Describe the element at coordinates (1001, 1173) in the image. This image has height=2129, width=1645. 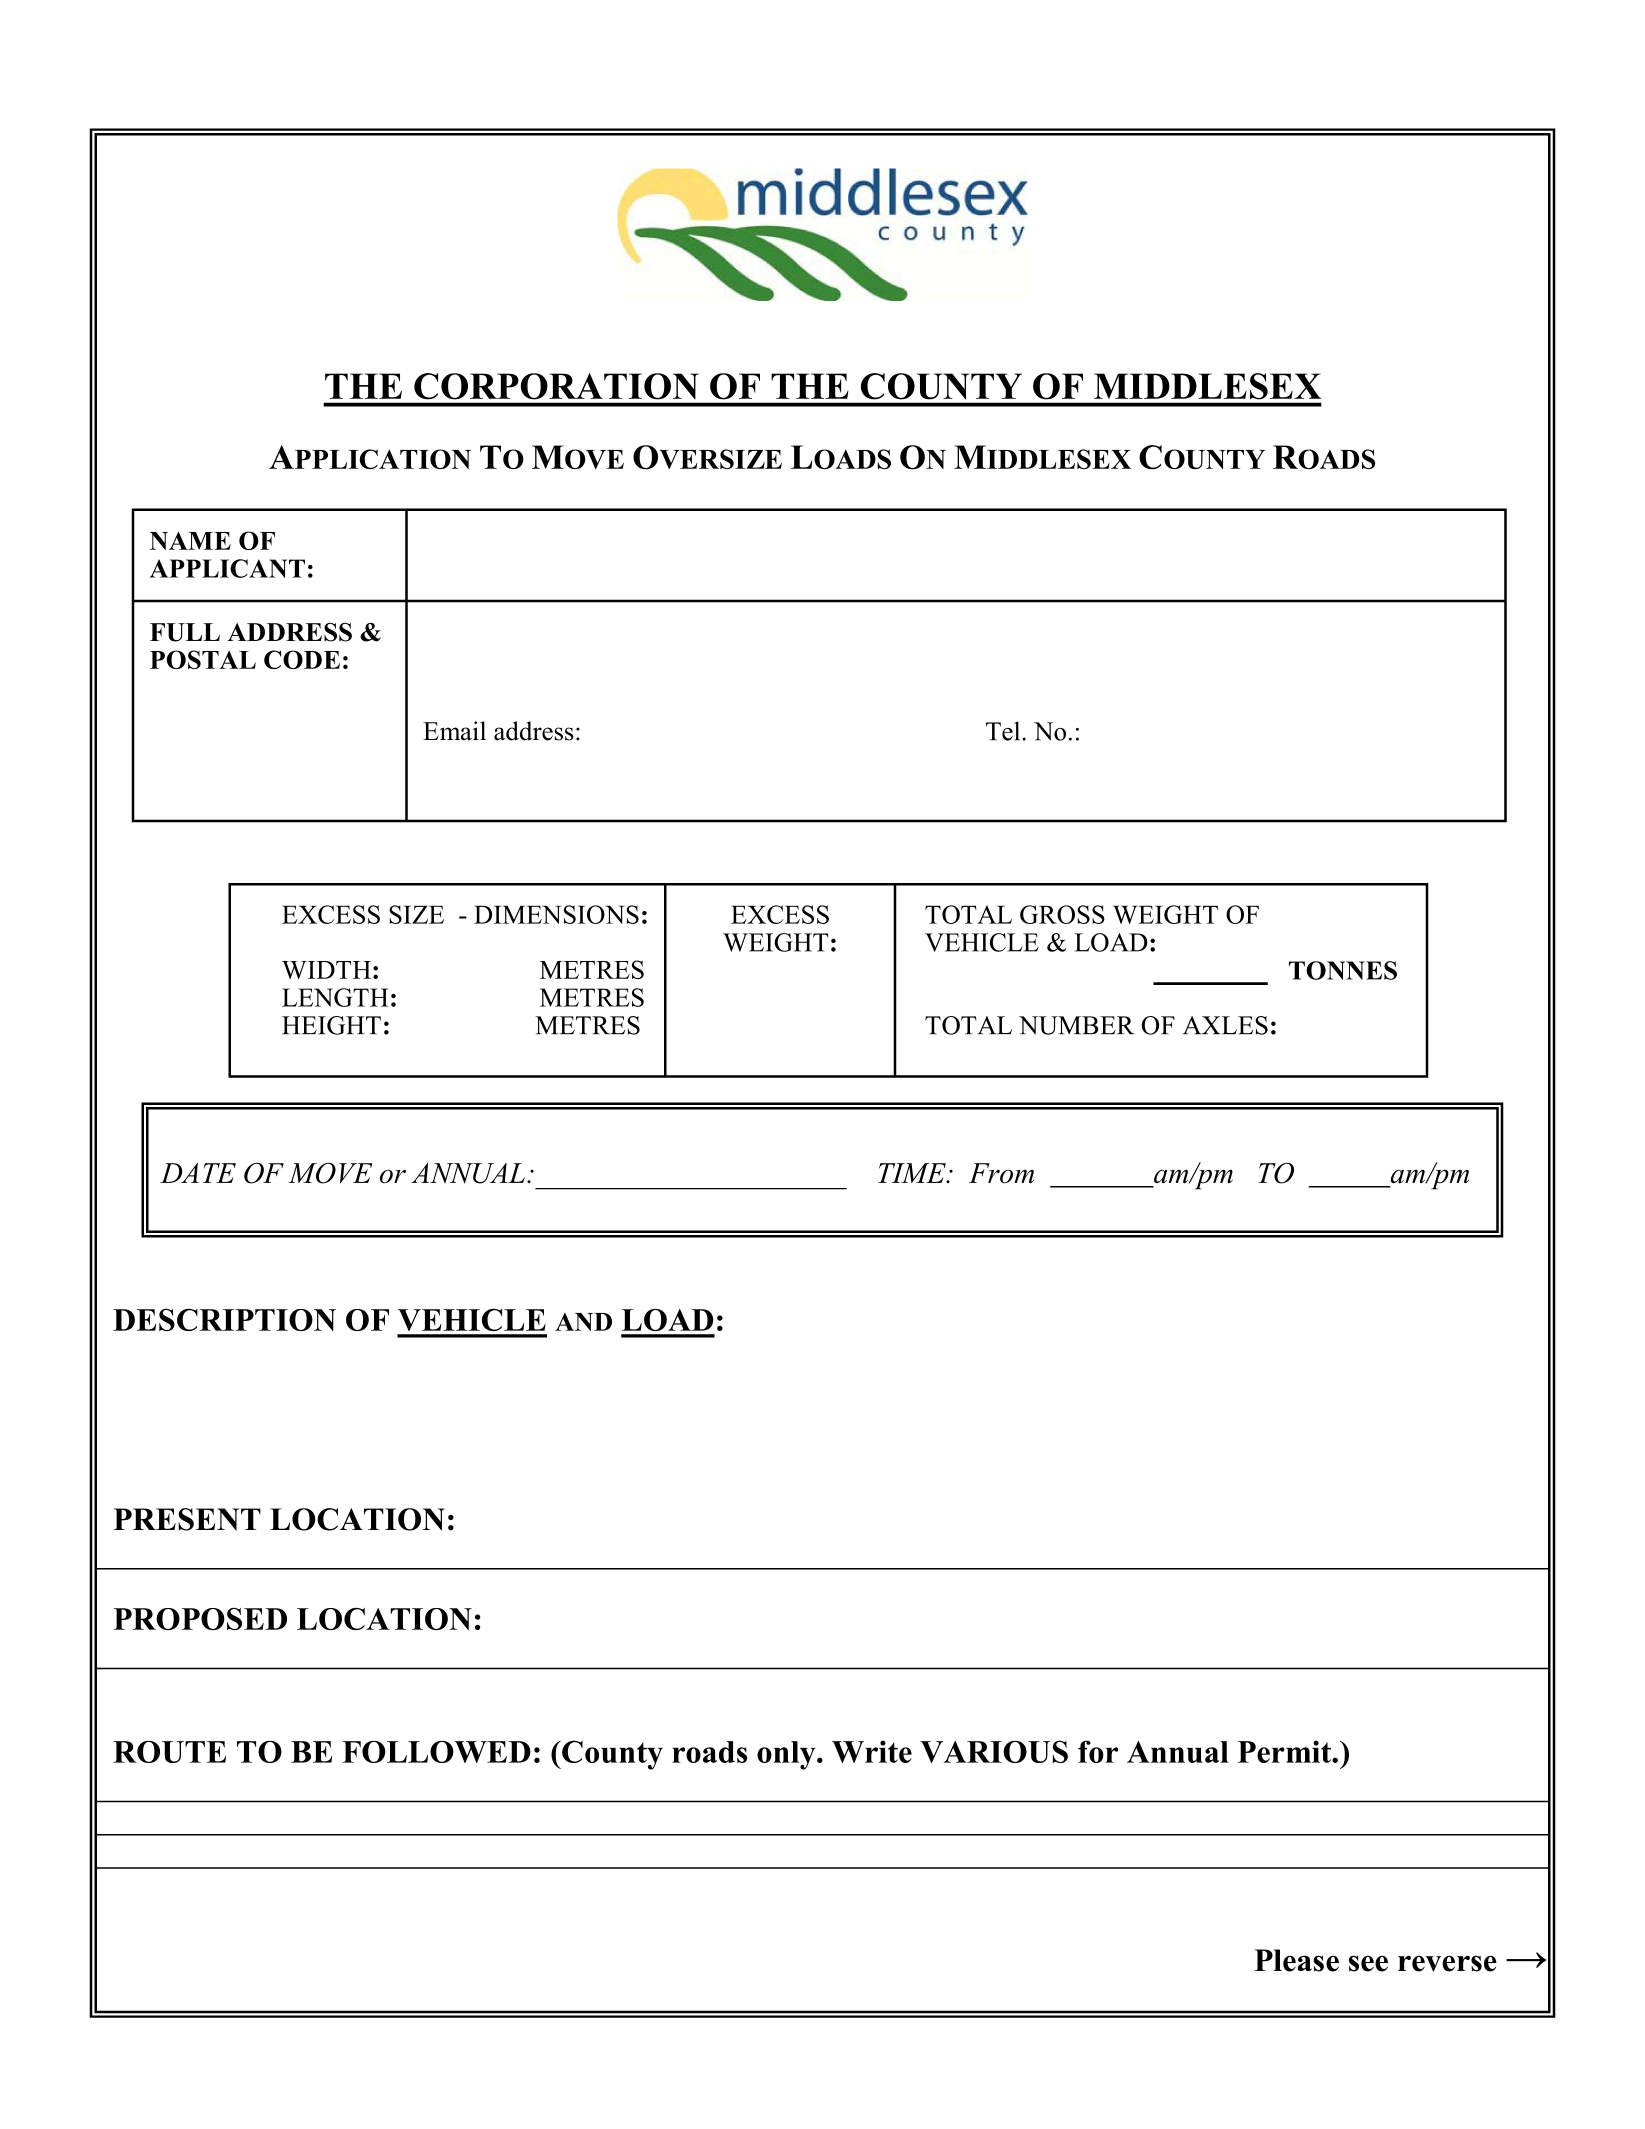
I see `From` at that location.
